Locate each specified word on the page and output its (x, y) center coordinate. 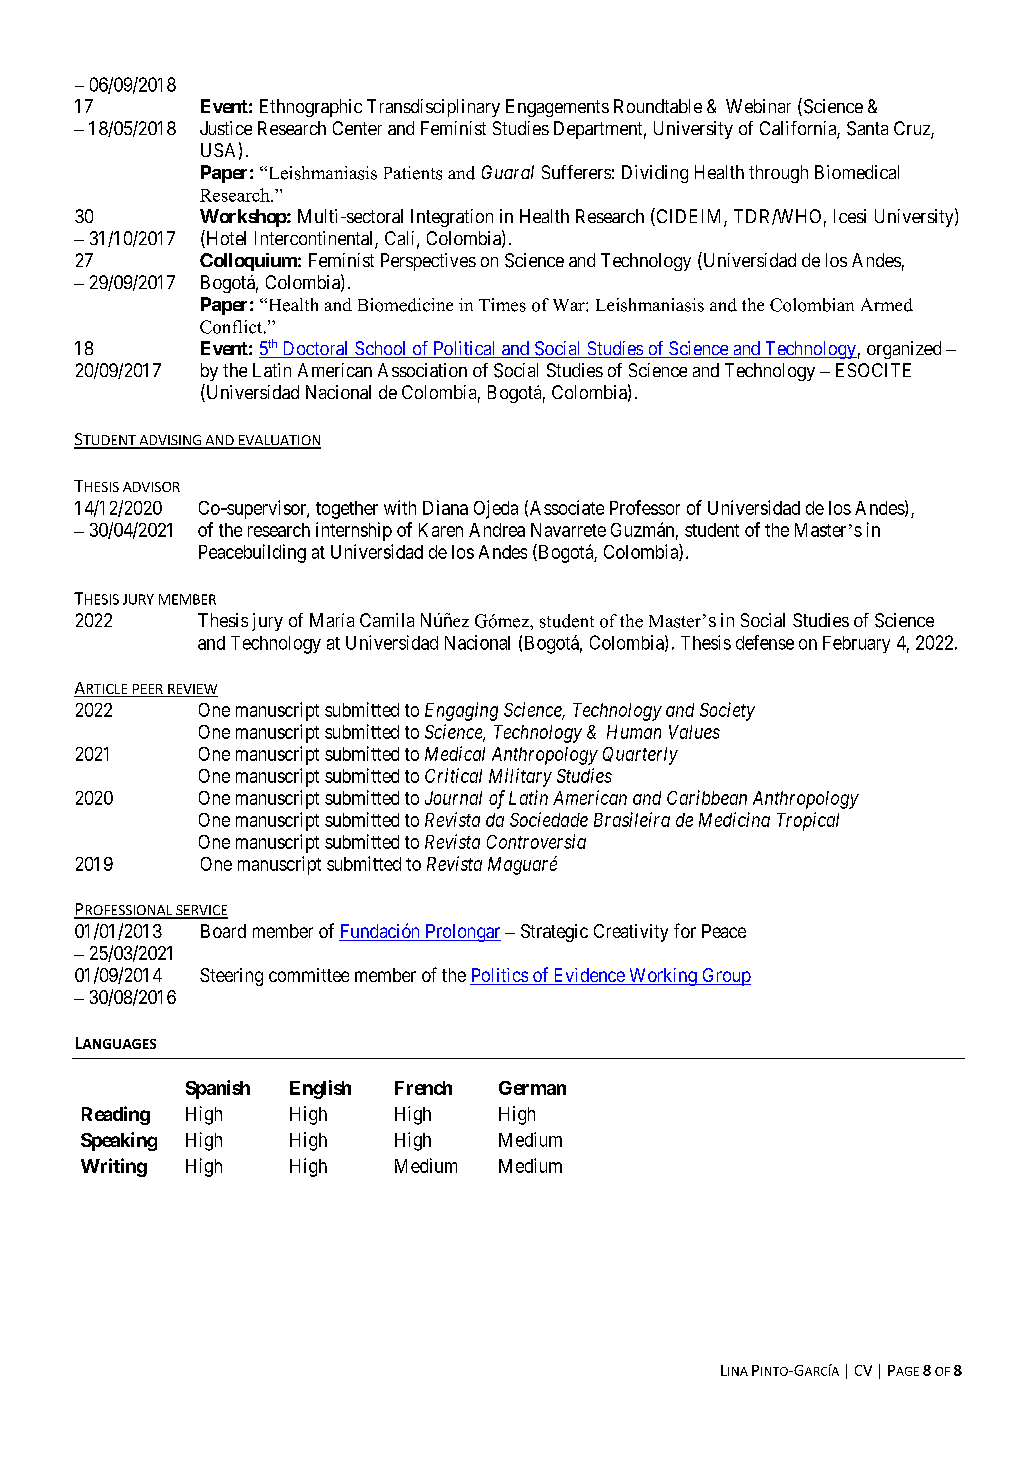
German (532, 1088)
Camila (387, 620)
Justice (226, 128)
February (856, 644)
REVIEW (192, 690)
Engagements (557, 108)
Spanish (218, 1089)
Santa (867, 128)
